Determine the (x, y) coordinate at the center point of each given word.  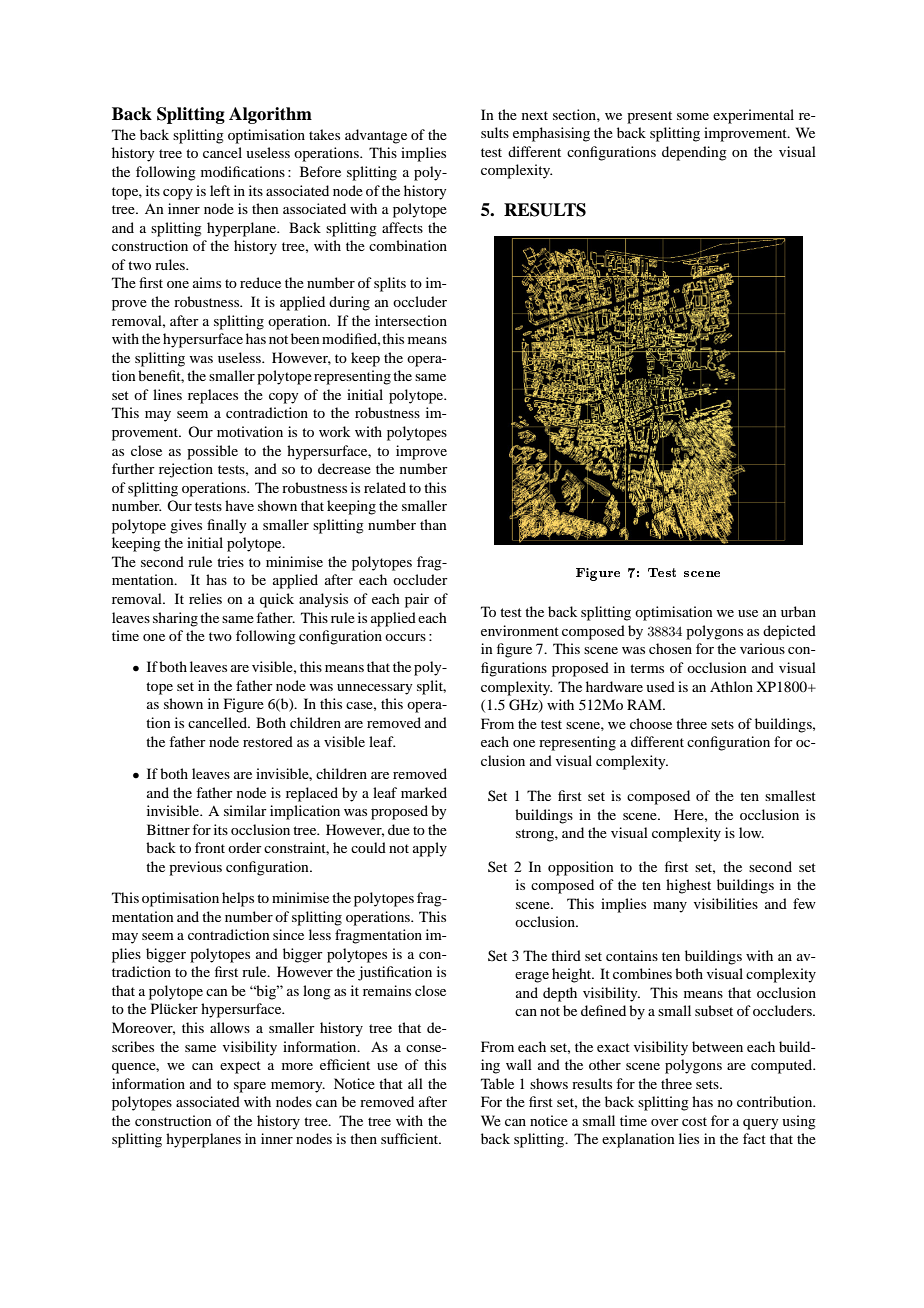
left (220, 190)
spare (250, 1087)
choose (651, 723)
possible (212, 452)
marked (424, 792)
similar (245, 810)
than (433, 524)
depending (694, 153)
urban (798, 611)
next (535, 115)
